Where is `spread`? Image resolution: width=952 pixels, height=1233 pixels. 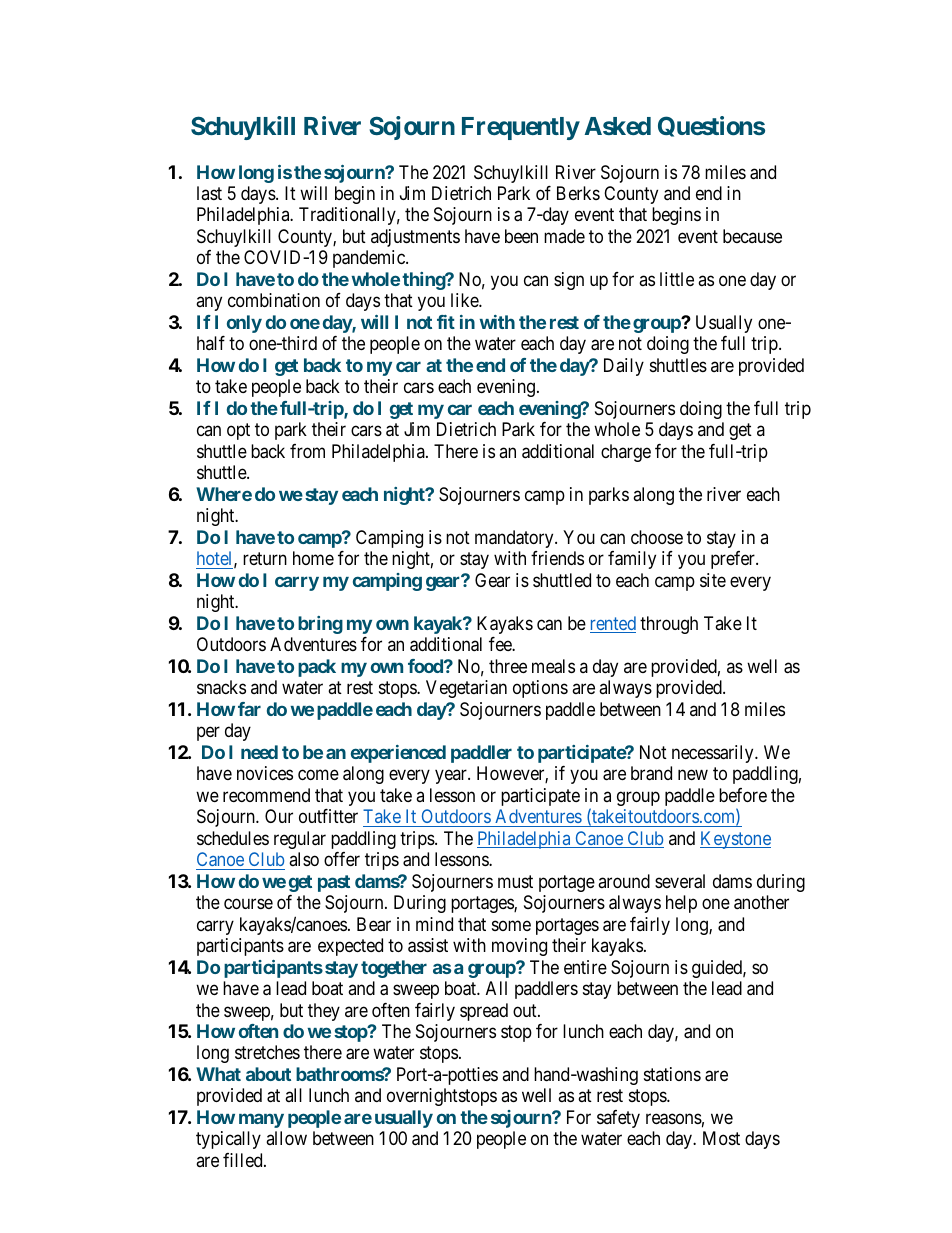 spread is located at coordinates (484, 1012).
